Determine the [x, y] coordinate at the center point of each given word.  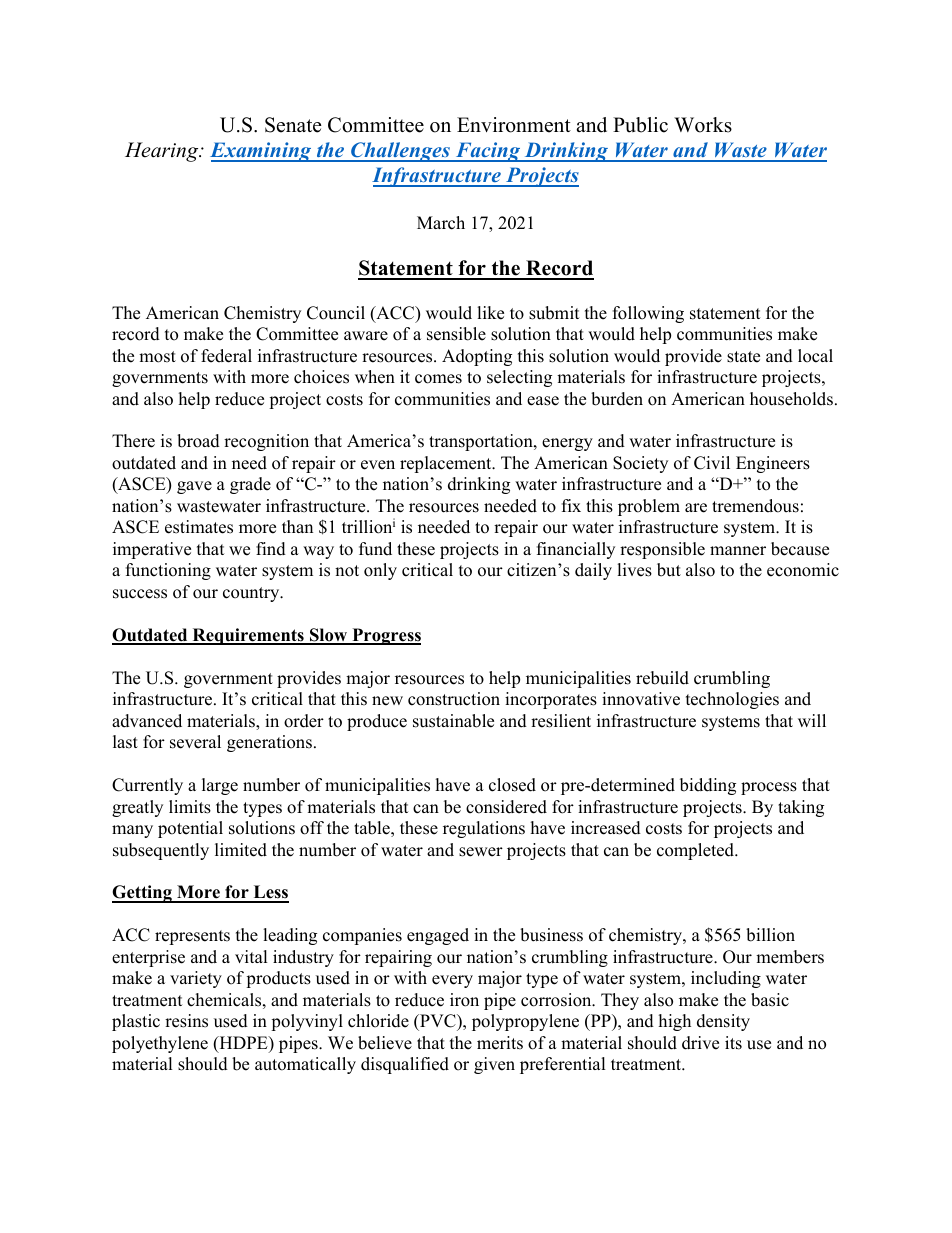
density [723, 1022]
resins [186, 1021]
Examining [262, 152]
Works [703, 125]
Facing [488, 152]
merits [500, 1043]
